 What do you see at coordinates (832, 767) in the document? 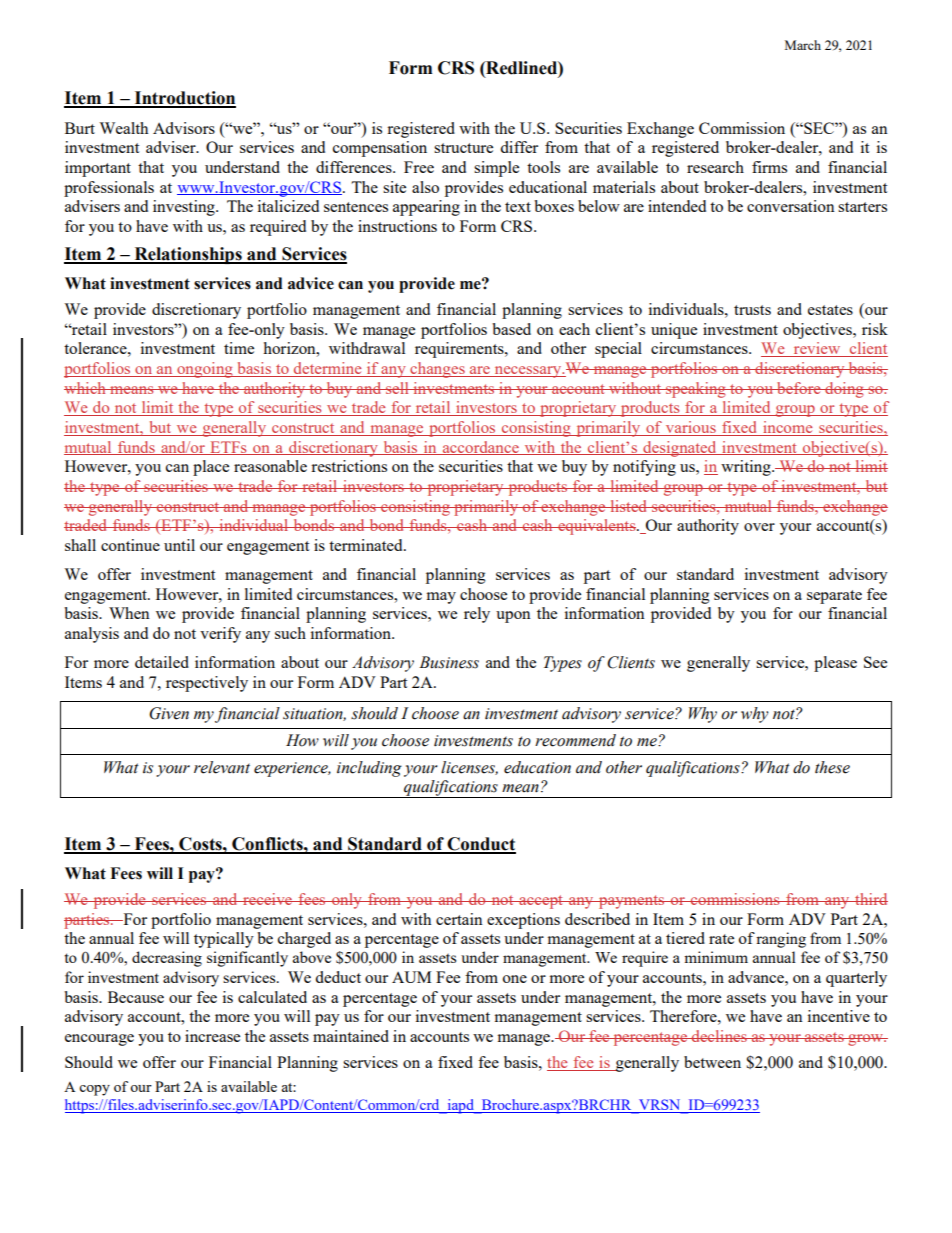
I see `these` at bounding box center [832, 767].
